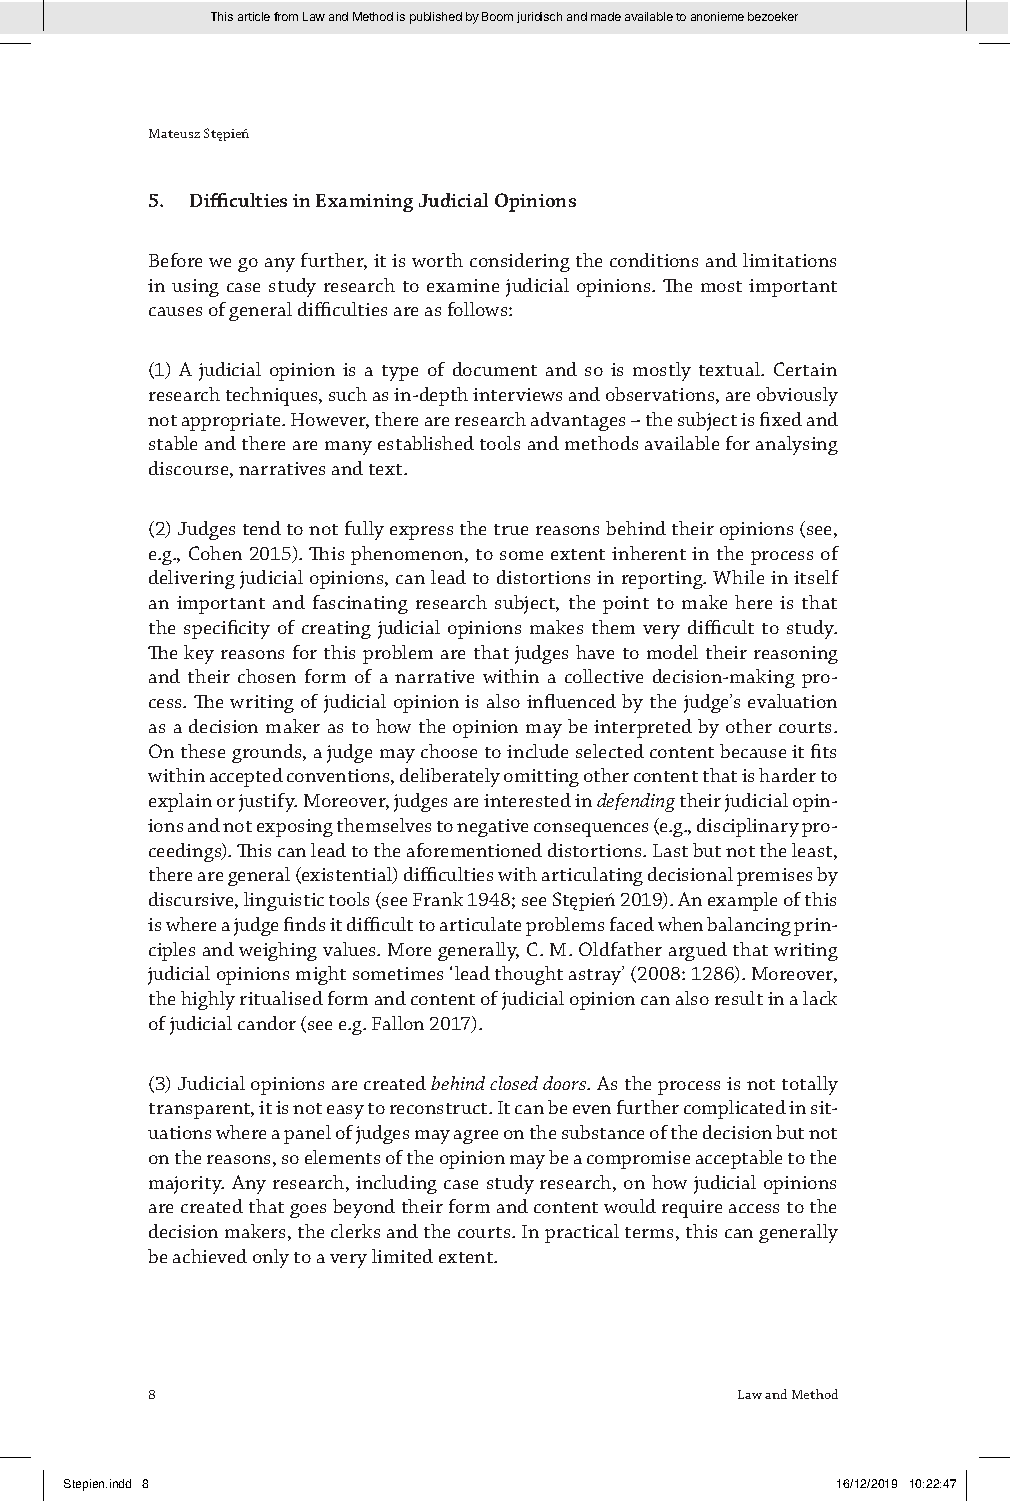 This screenshot has height=1501, width=1010. What do you see at coordinates (582, 1233) in the screenshot?
I see `practical` at bounding box center [582, 1233].
